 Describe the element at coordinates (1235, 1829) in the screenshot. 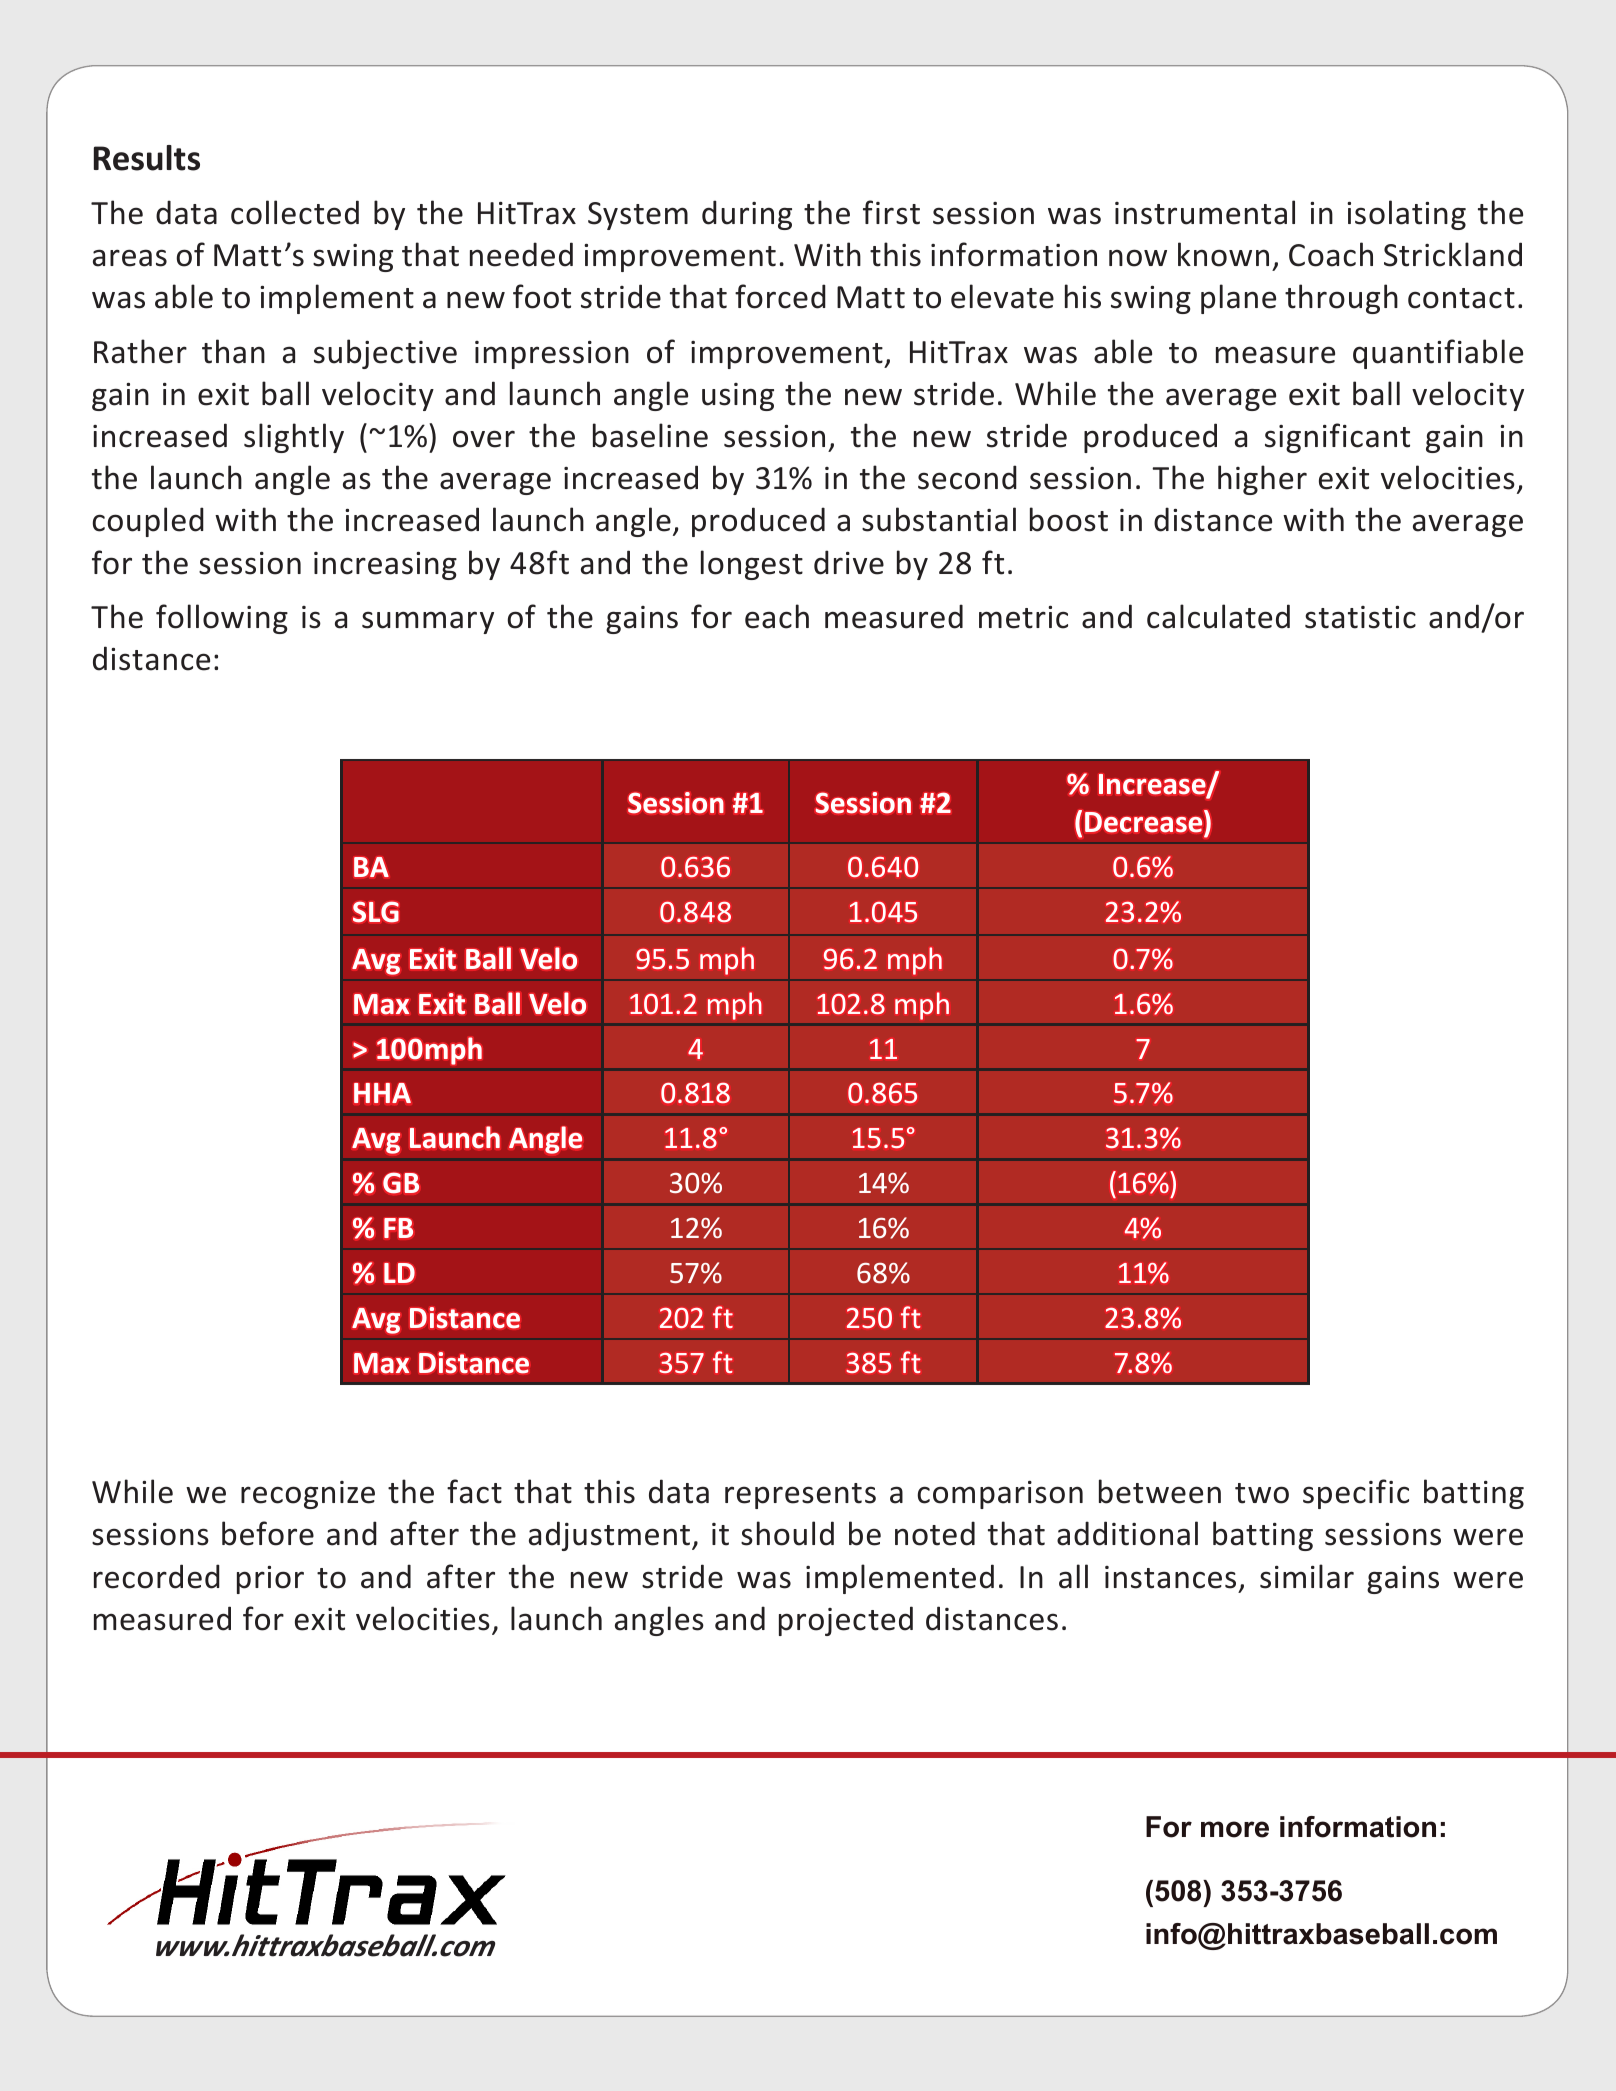

I see `more` at that location.
